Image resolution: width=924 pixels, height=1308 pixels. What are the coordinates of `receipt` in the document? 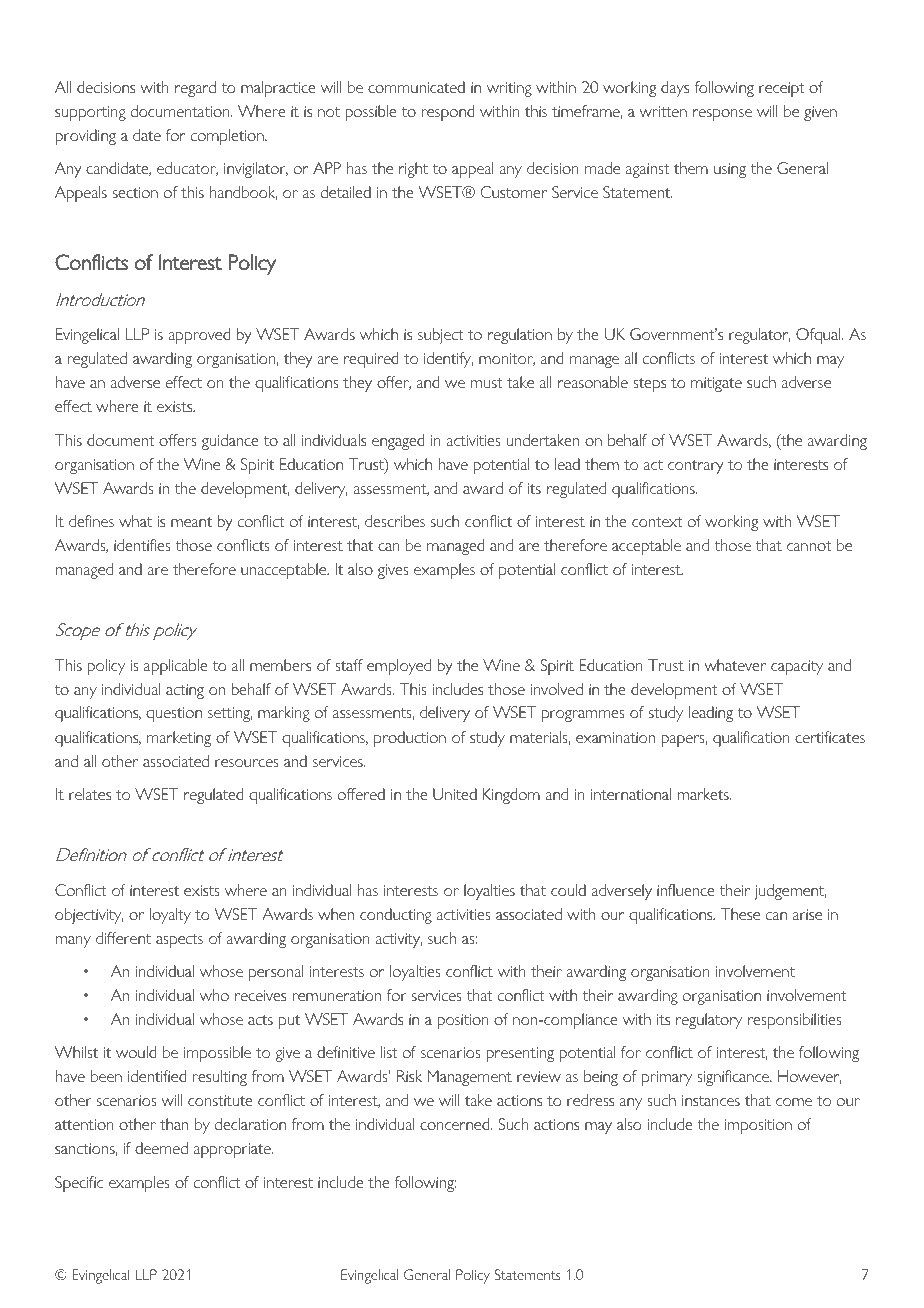 It's located at (782, 89).
